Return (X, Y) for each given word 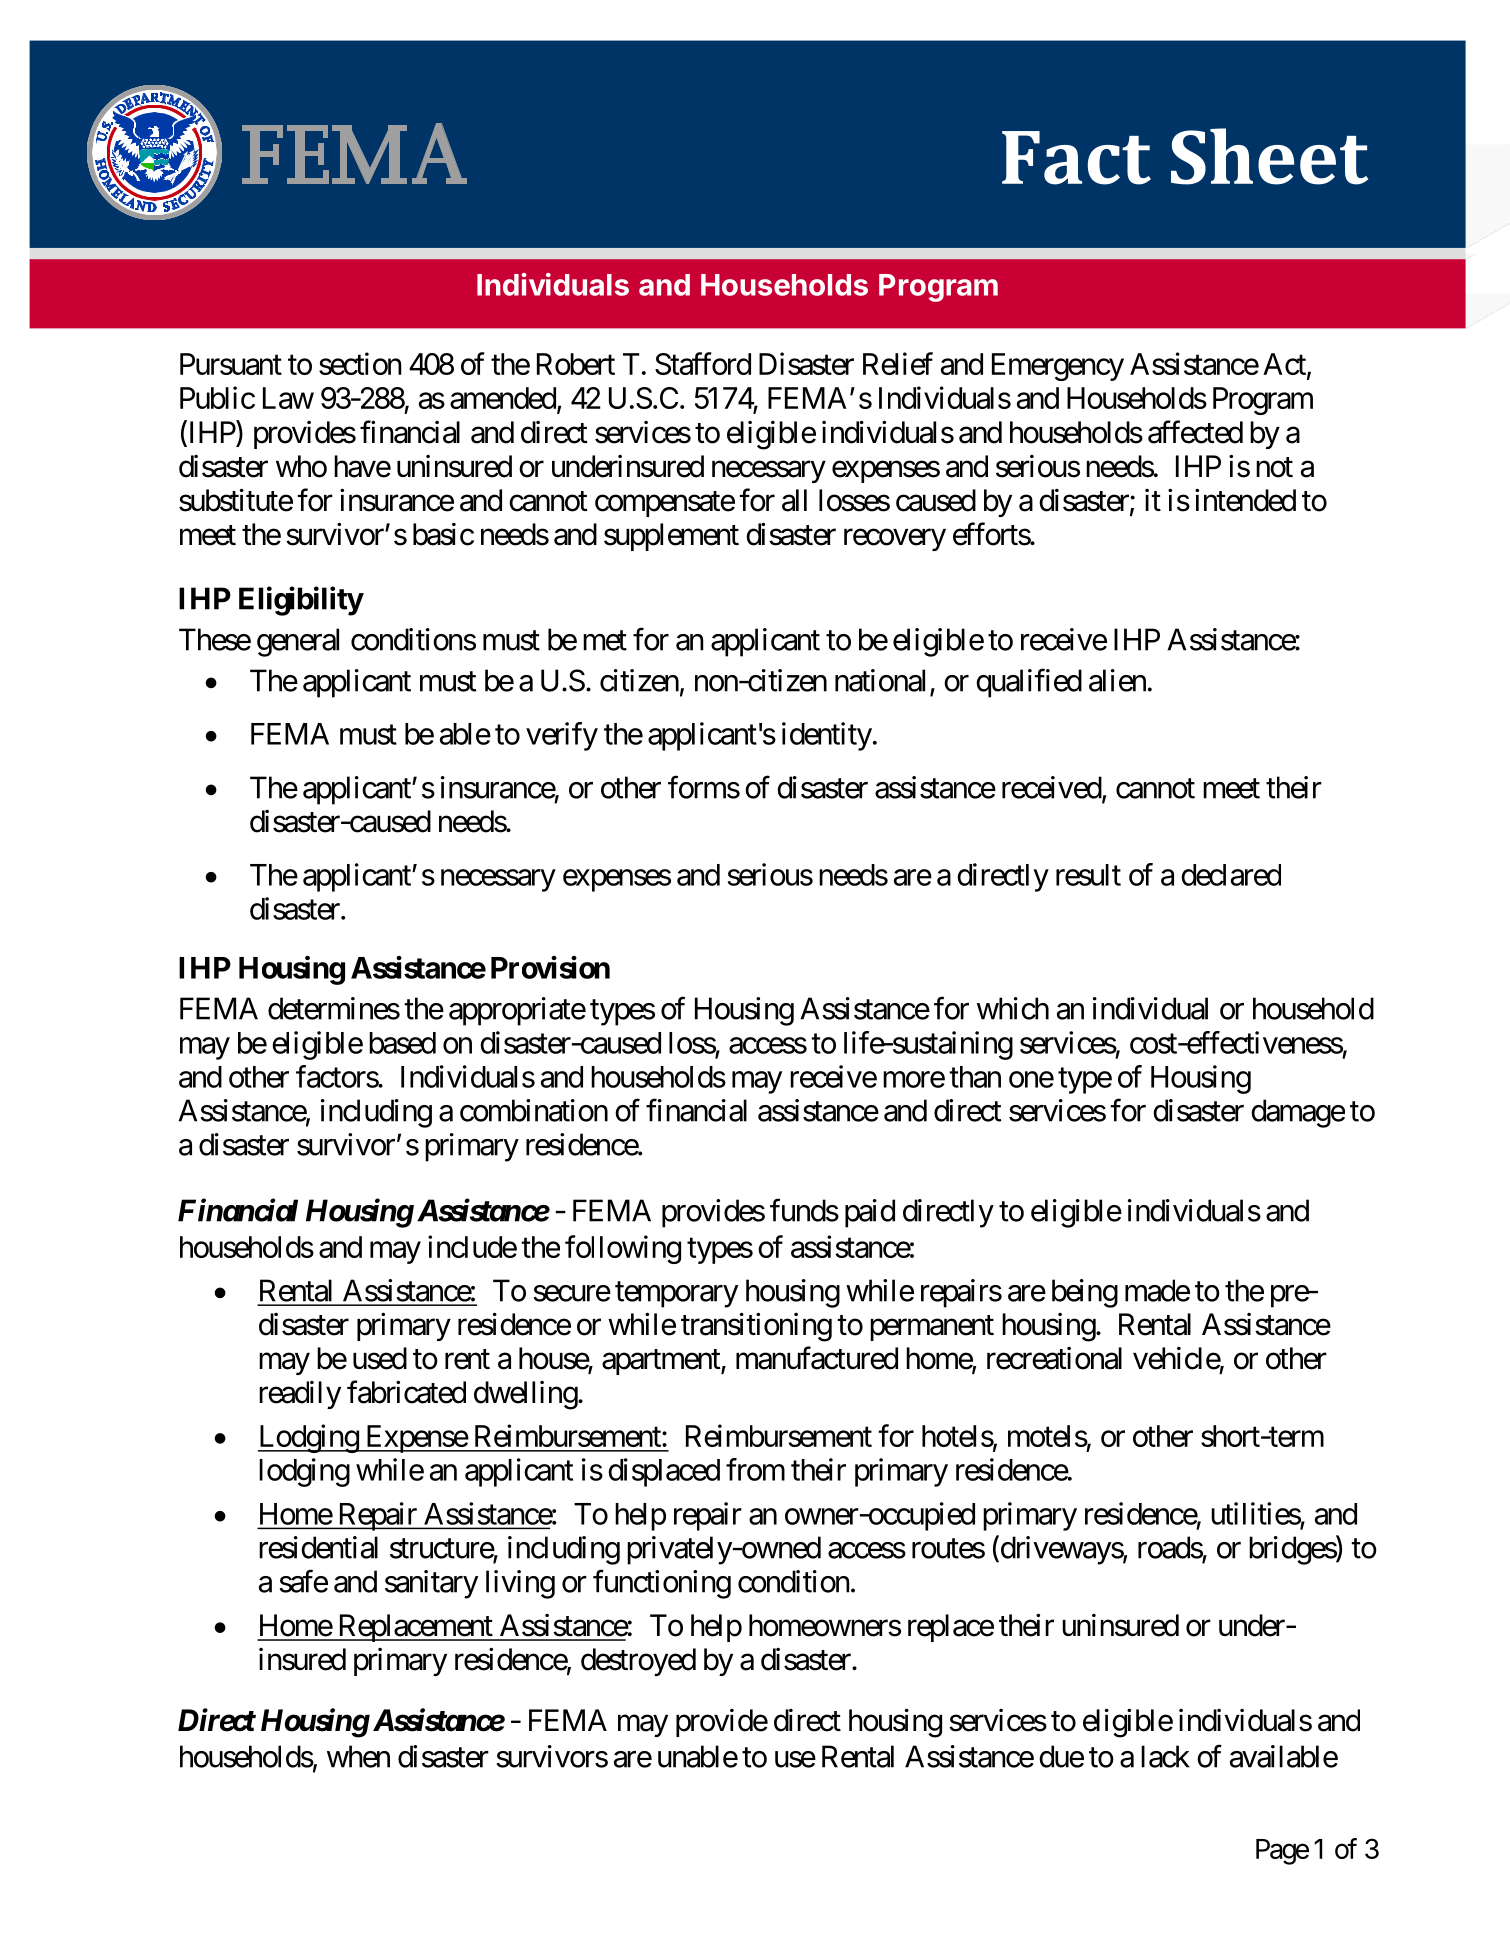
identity (827, 736)
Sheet (1269, 156)
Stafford (703, 363)
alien (1117, 680)
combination (534, 1110)
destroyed (638, 1662)
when (358, 1756)
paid (870, 1213)
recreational (1054, 1358)
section (360, 363)
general (298, 642)
